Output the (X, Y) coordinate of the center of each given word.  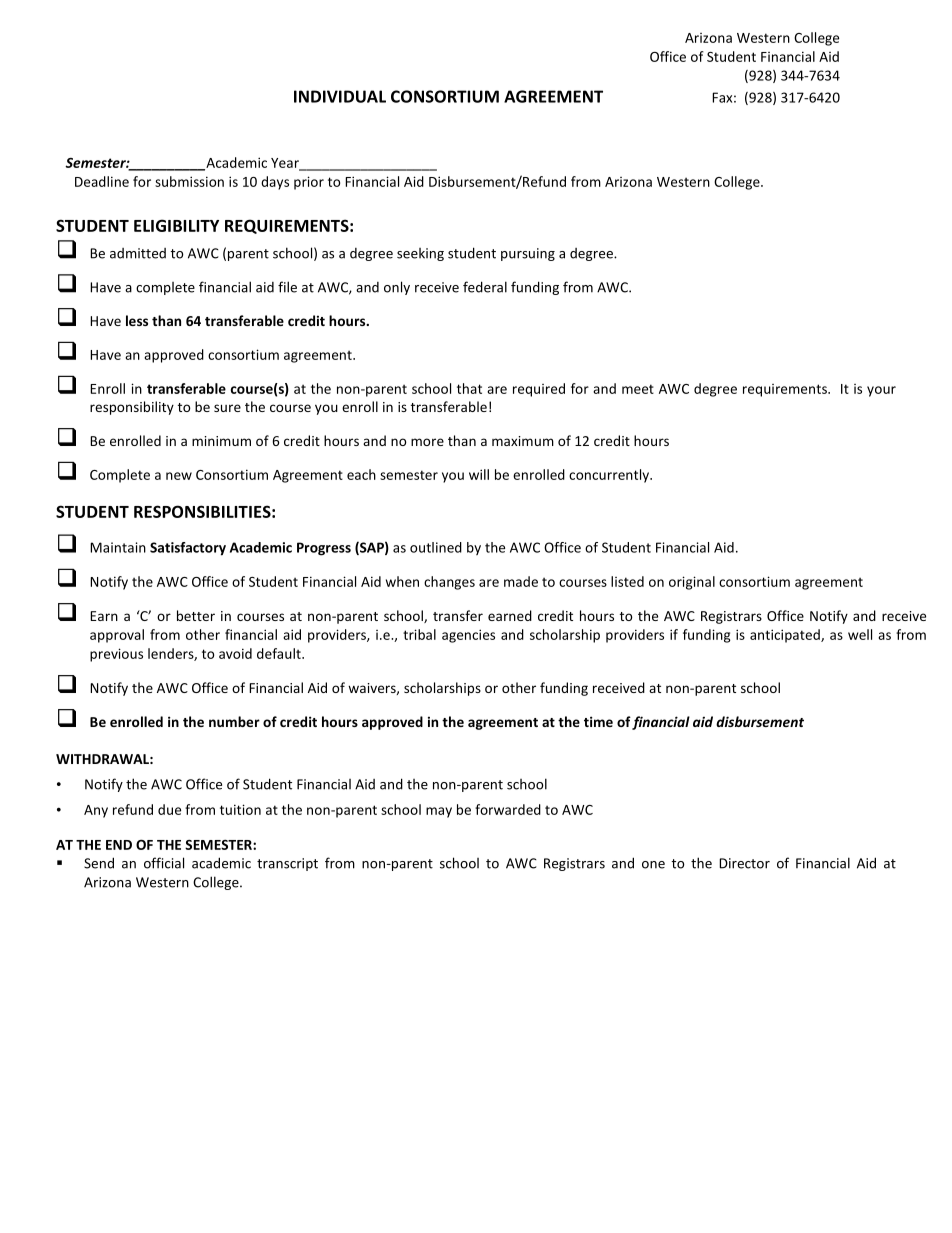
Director (744, 863)
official (164, 863)
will (479, 474)
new (179, 476)
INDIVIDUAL (340, 96)
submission (189, 181)
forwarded (508, 809)
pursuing (528, 254)
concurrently (610, 476)
